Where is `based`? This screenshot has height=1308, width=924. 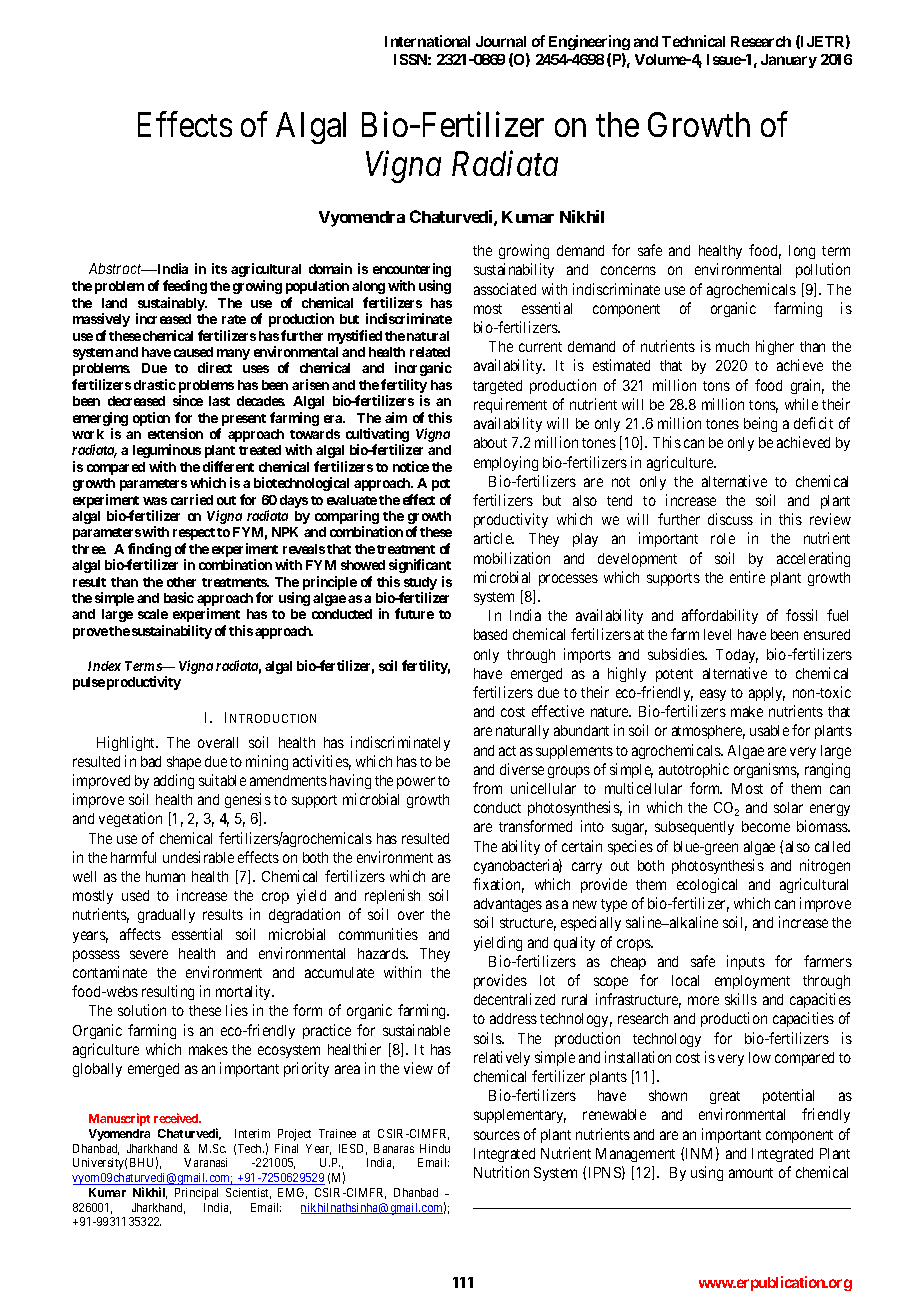 based is located at coordinates (490, 634).
